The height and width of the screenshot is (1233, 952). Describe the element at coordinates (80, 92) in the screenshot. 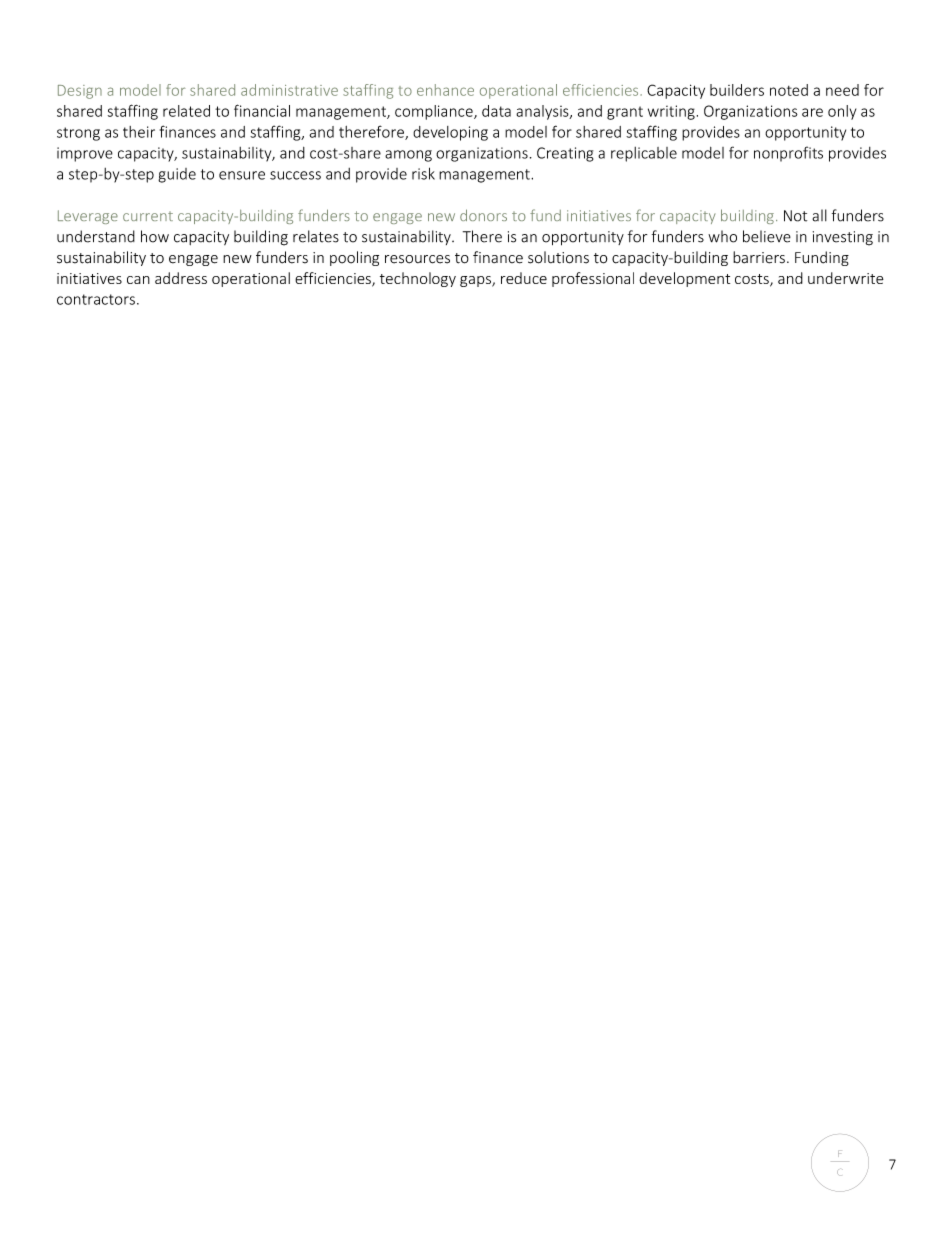

I see `Design` at that location.
